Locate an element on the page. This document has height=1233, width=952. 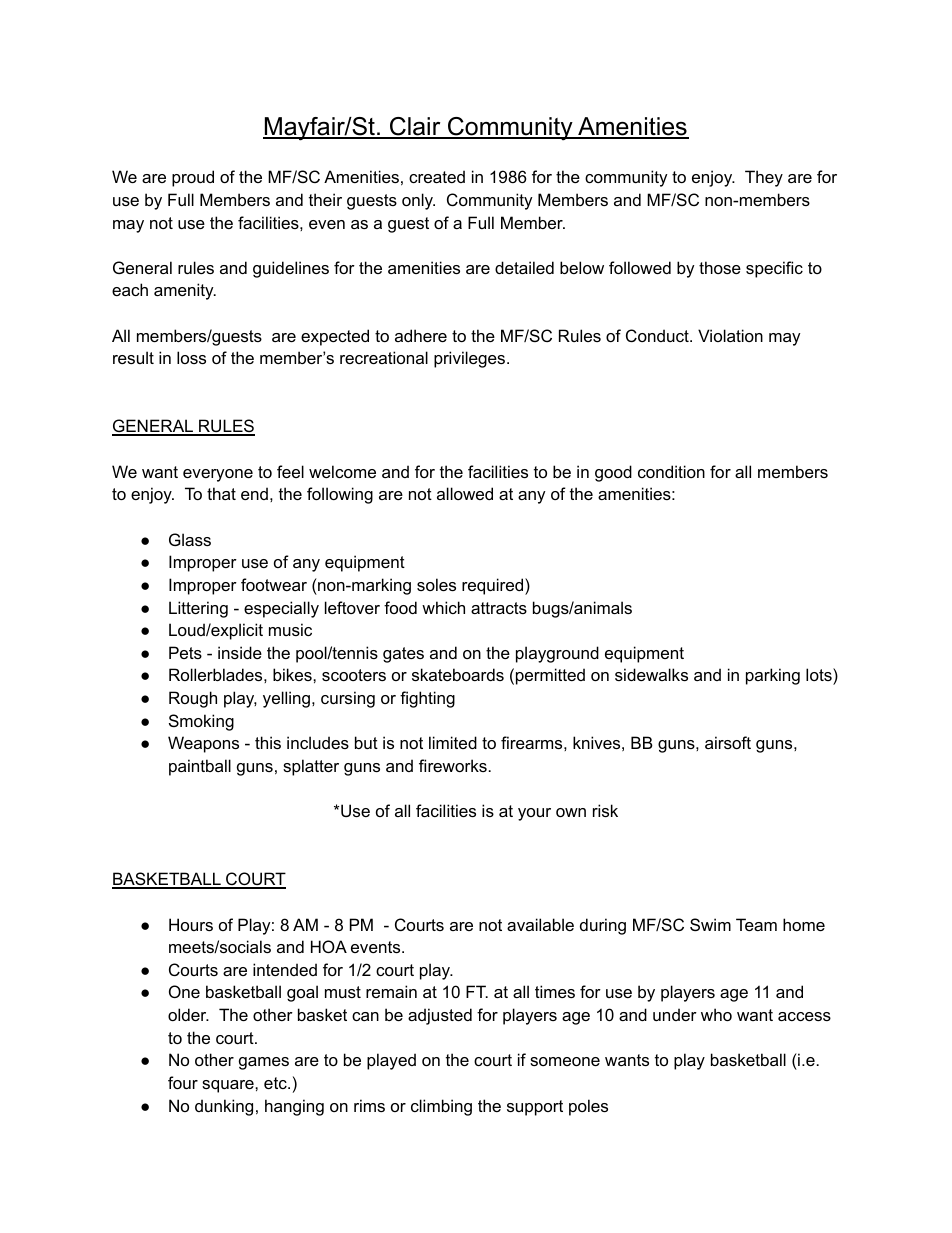
square is located at coordinates (229, 1086).
